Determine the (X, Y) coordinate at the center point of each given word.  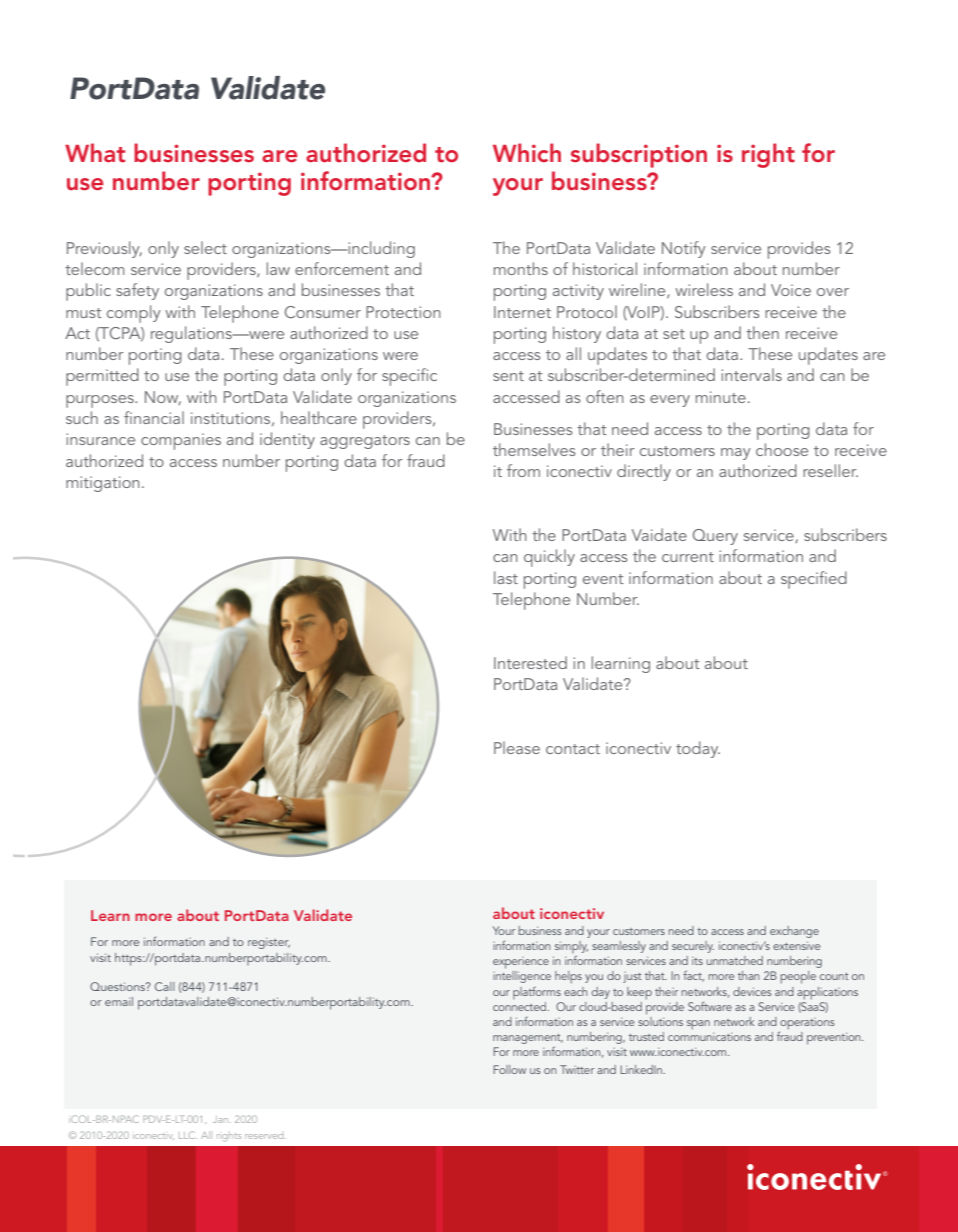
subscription (639, 155)
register (269, 943)
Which (527, 152)
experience (521, 963)
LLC (188, 1135)
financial (154, 417)
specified (814, 580)
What (95, 152)
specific (409, 377)
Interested (530, 662)
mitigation (103, 484)
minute (721, 397)
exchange (794, 932)
